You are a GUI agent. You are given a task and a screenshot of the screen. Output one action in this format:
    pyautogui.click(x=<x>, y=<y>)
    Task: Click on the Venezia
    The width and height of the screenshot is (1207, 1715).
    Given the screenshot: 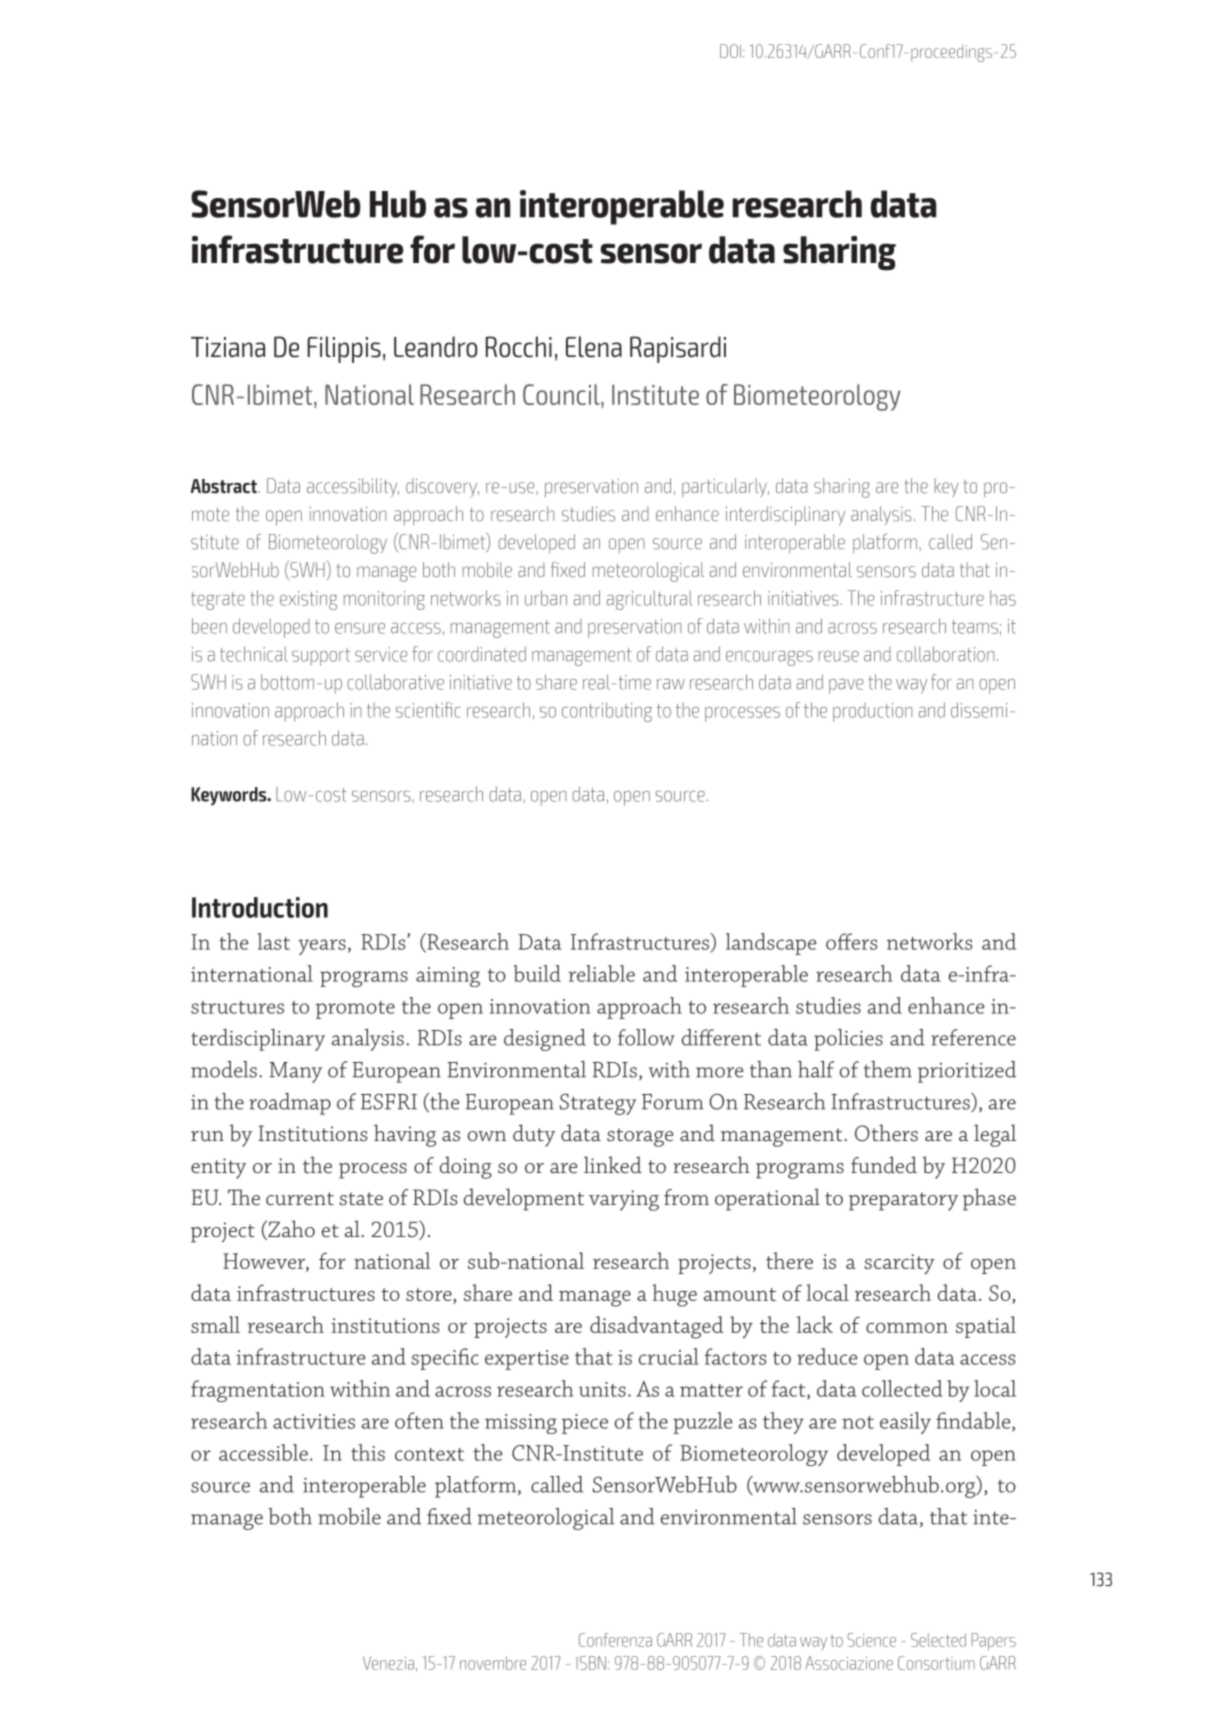 What is the action you would take?
    pyautogui.click(x=388, y=1663)
